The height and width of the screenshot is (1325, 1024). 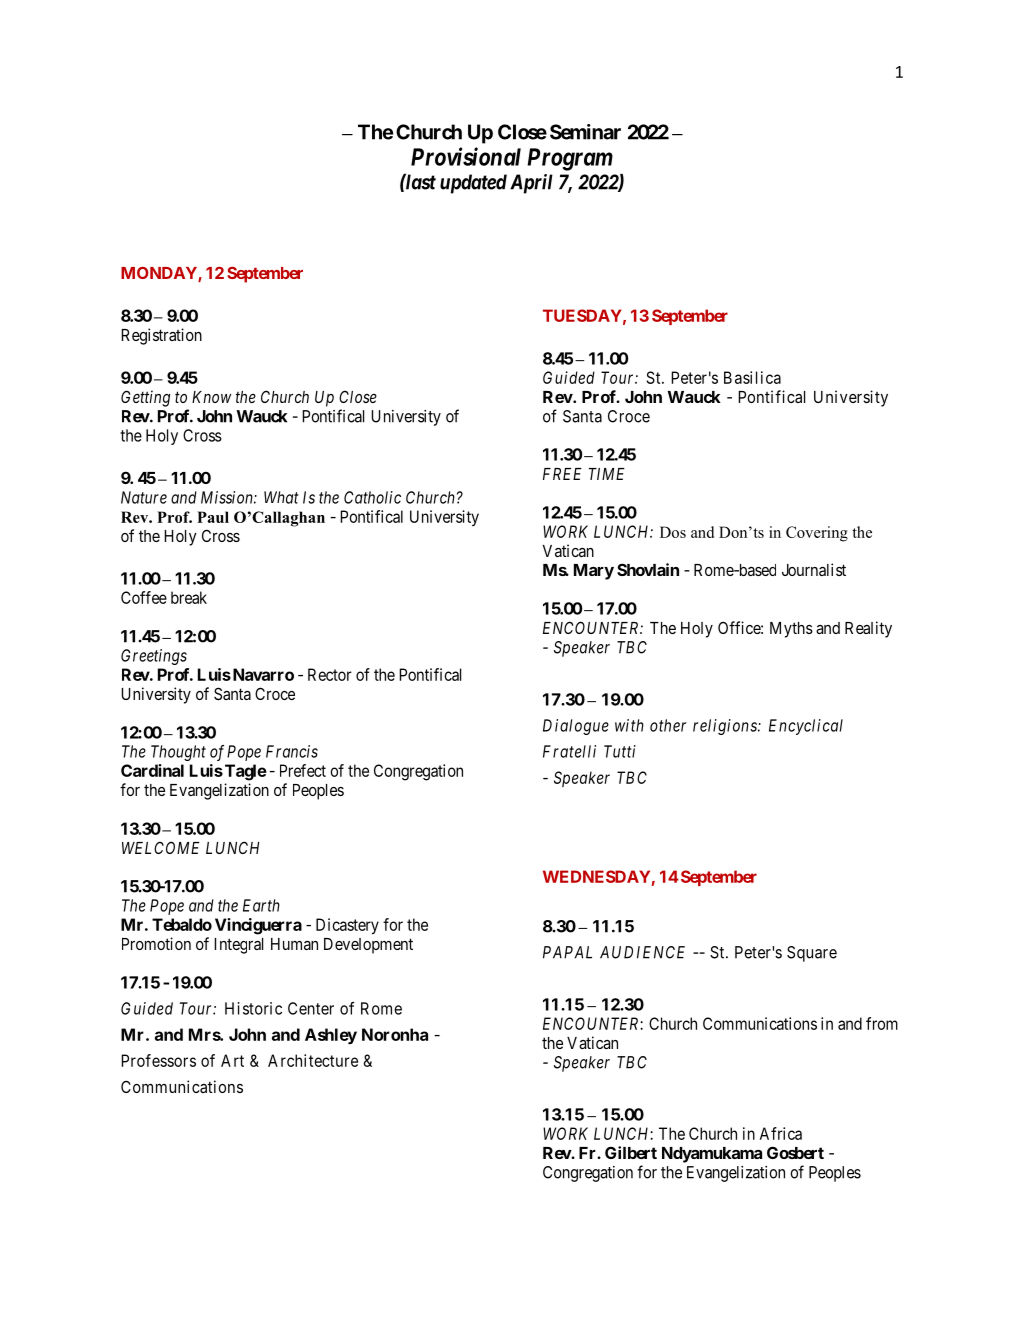 I want to click on Basilica, so click(x=752, y=377).
